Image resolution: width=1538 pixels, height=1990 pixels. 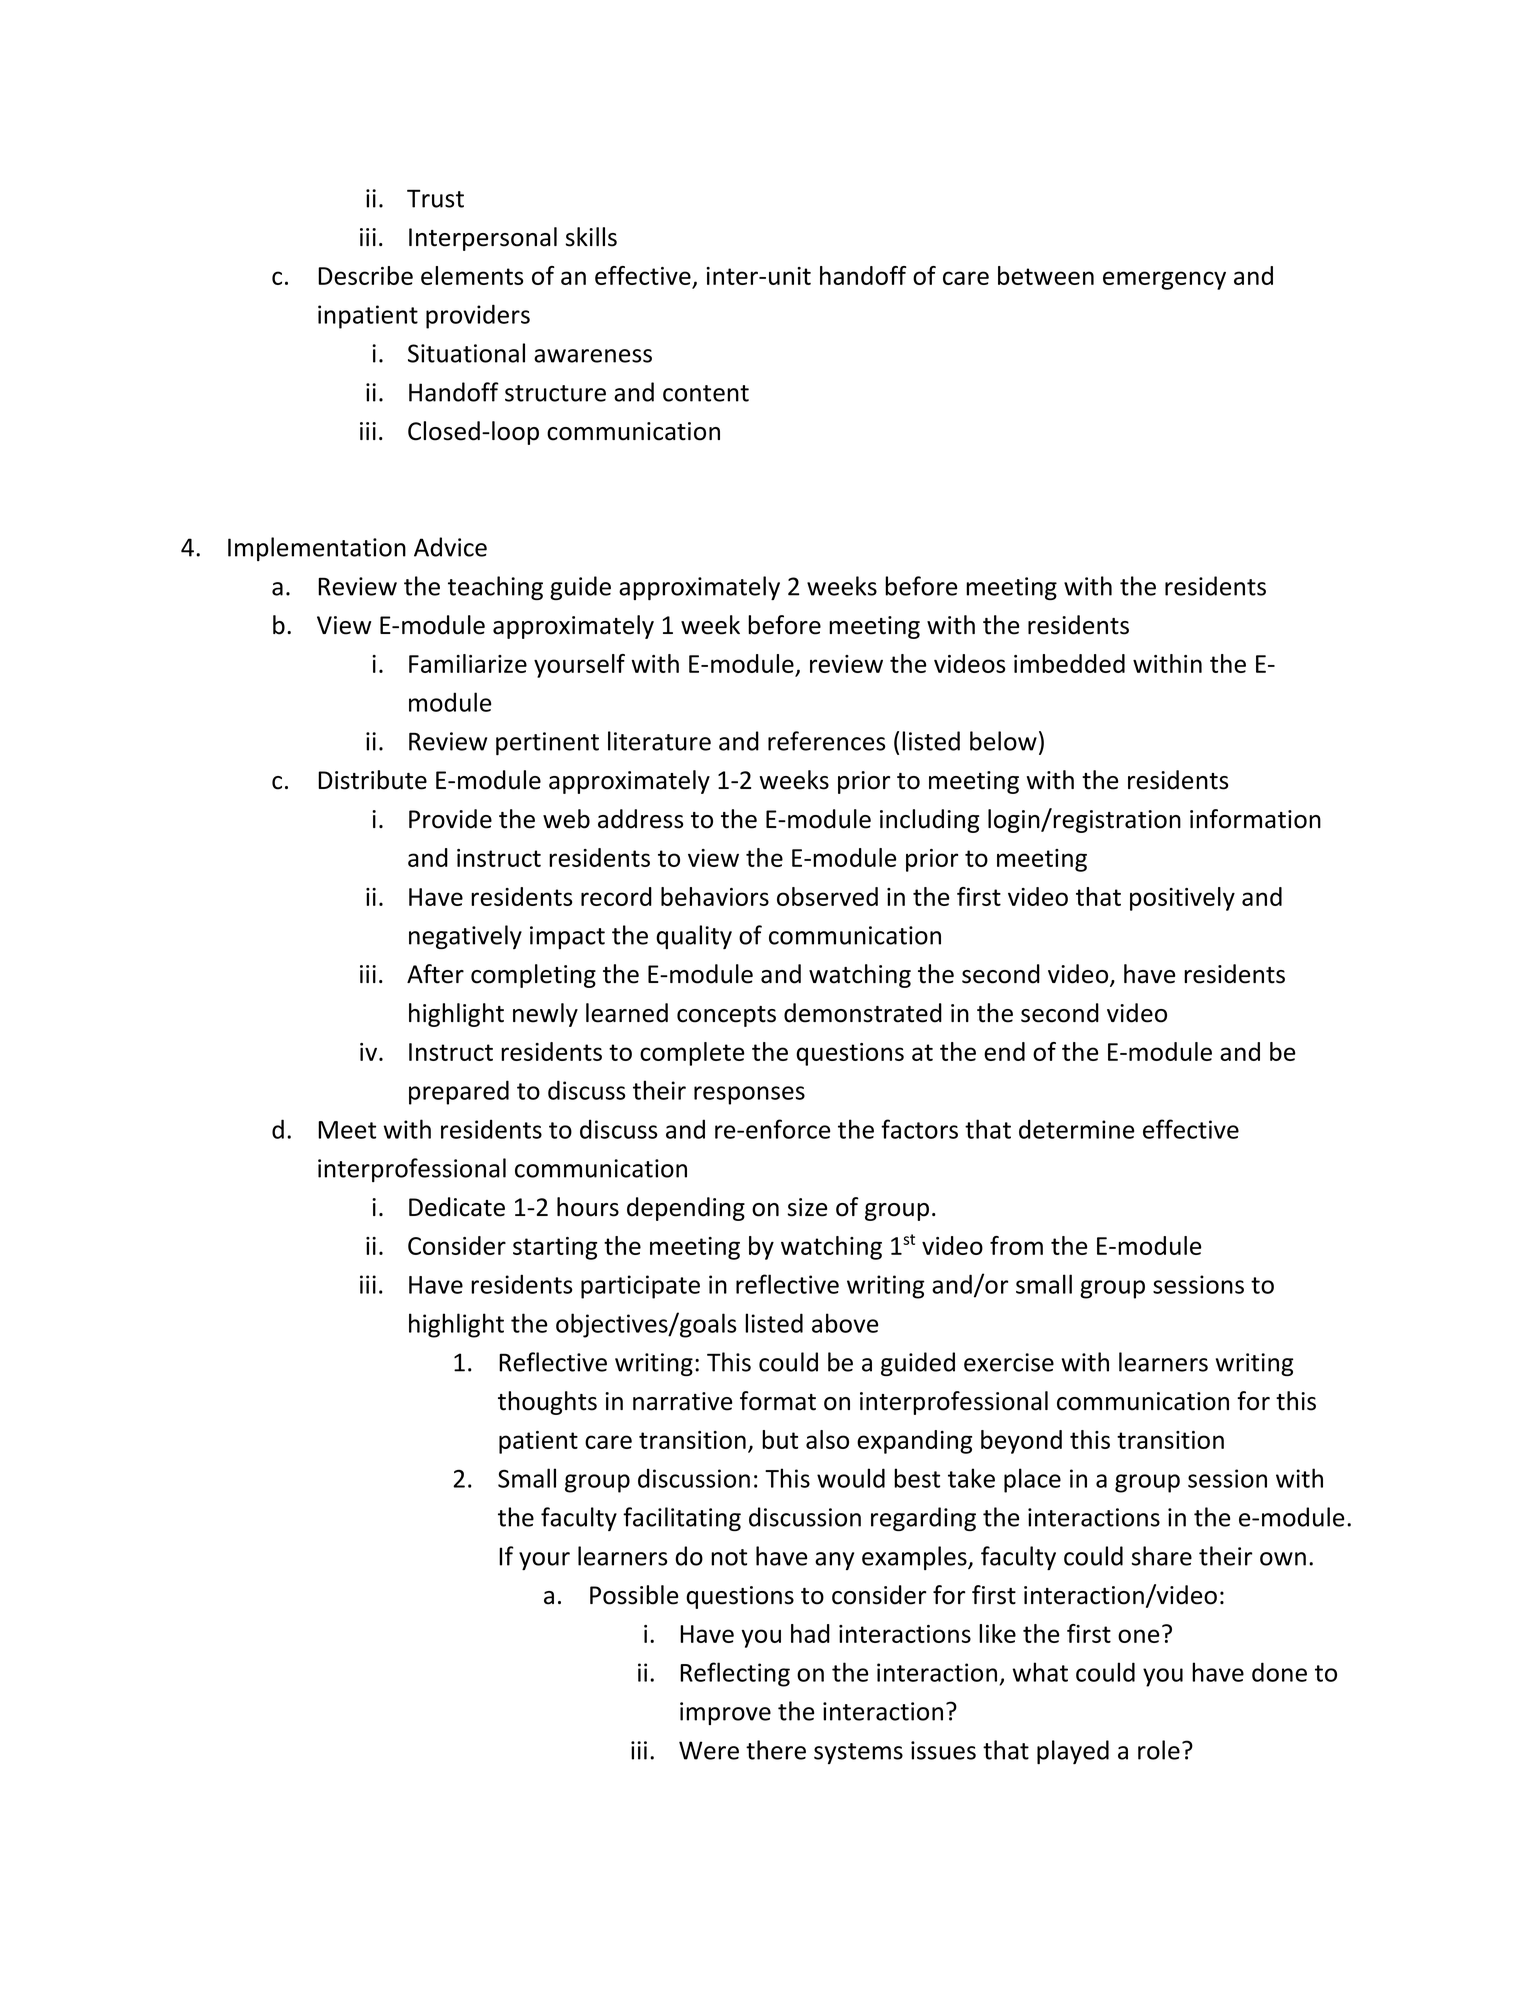 What do you see at coordinates (1164, 280) in the screenshot?
I see `emergency` at bounding box center [1164, 280].
